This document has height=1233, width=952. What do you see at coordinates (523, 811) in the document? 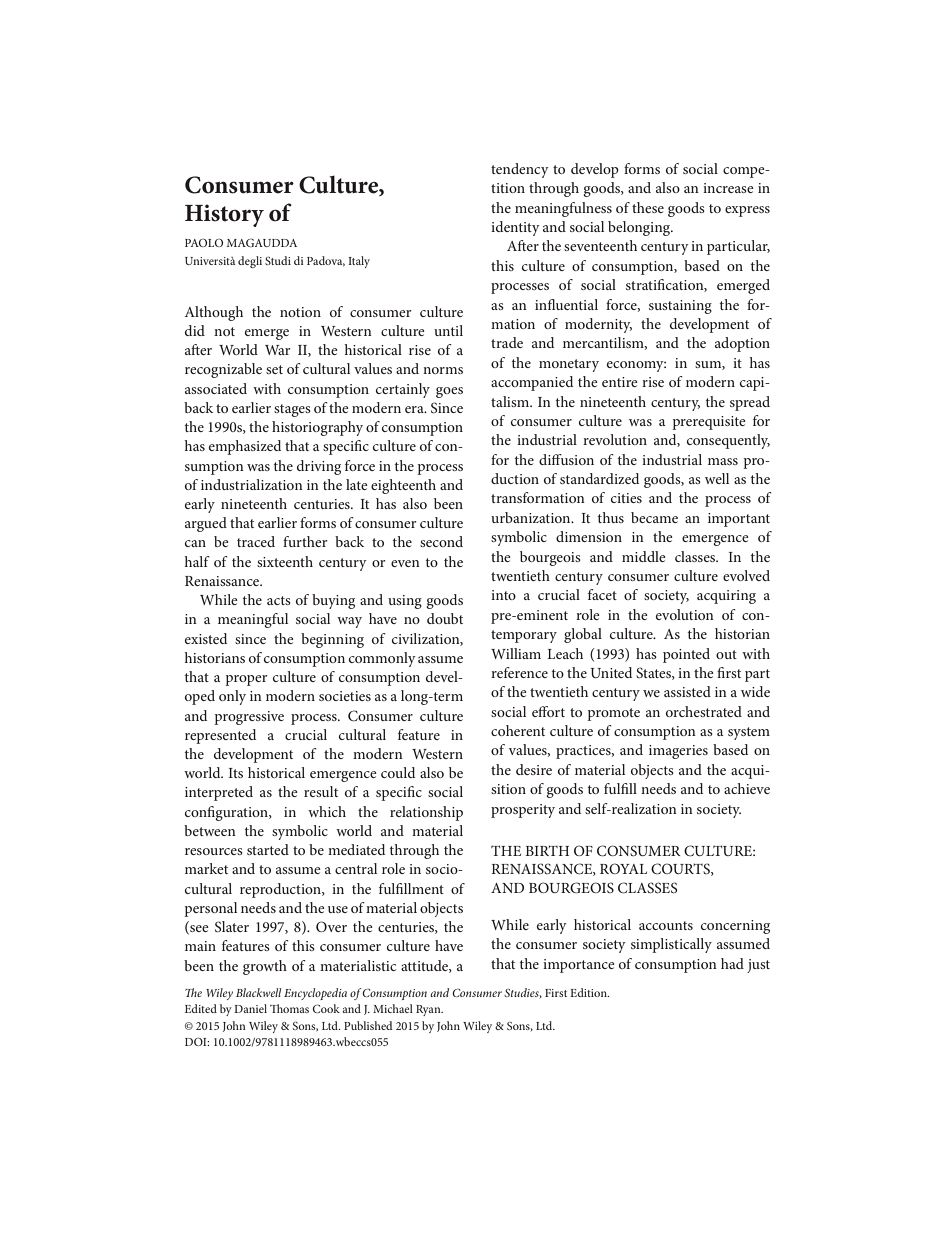
I see `prosperity` at bounding box center [523, 811].
